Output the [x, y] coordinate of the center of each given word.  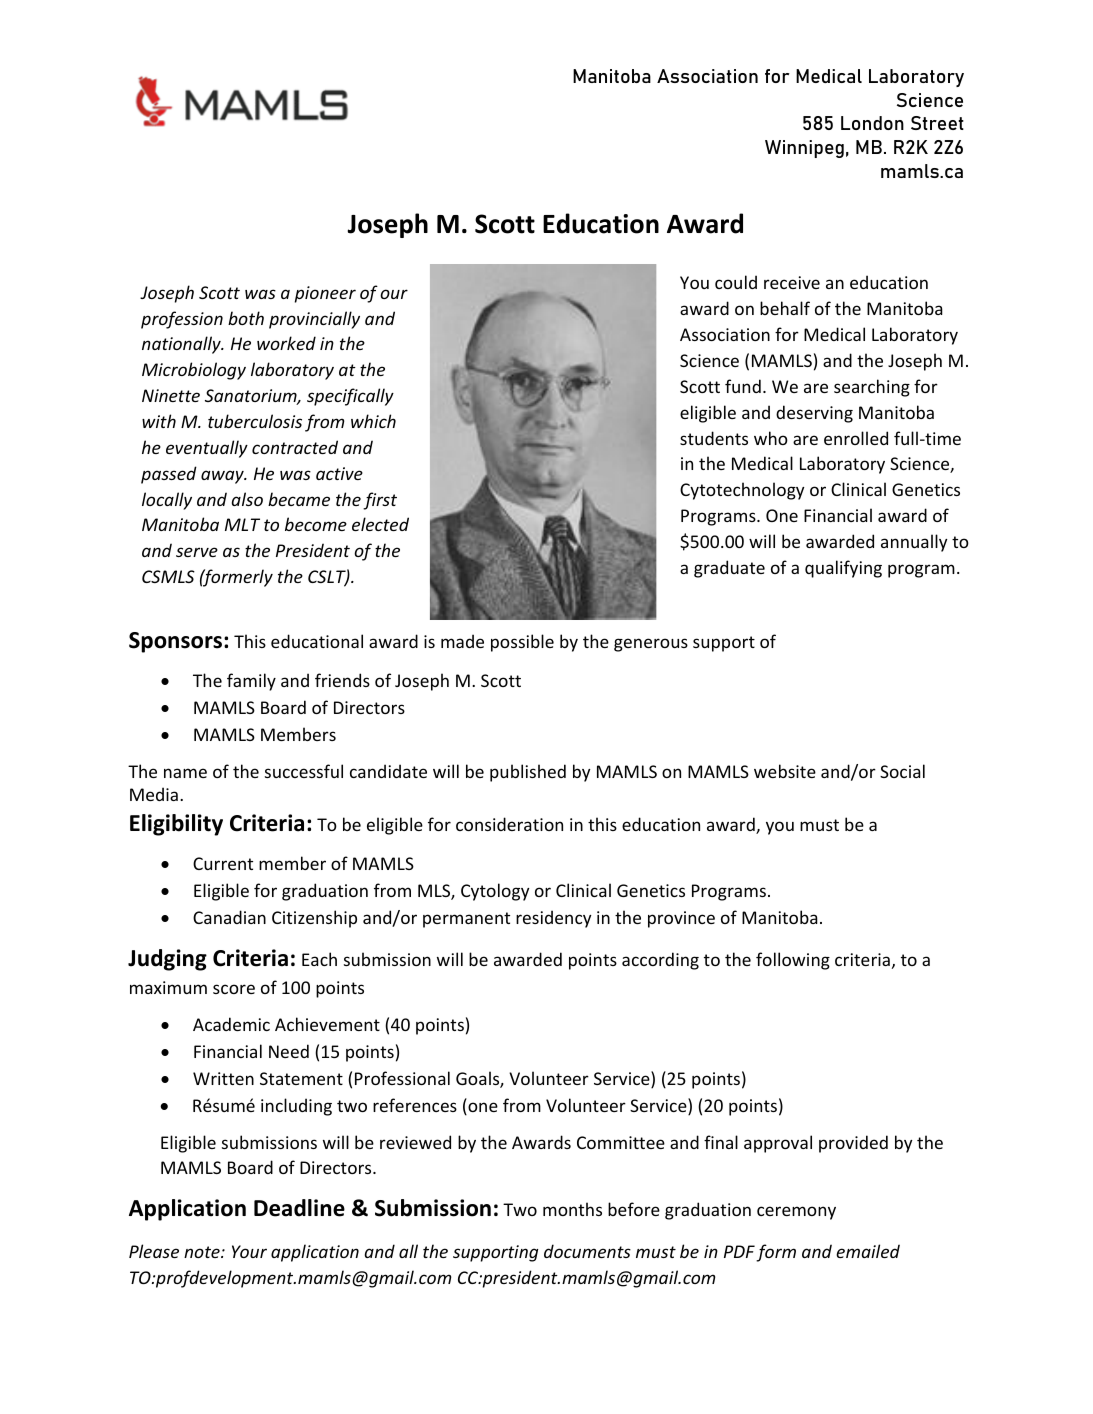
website [785, 771]
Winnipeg [804, 149]
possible [522, 643]
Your [249, 1251]
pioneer [325, 294]
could [736, 282]
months [572, 1209]
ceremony [796, 1213]
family [251, 682]
